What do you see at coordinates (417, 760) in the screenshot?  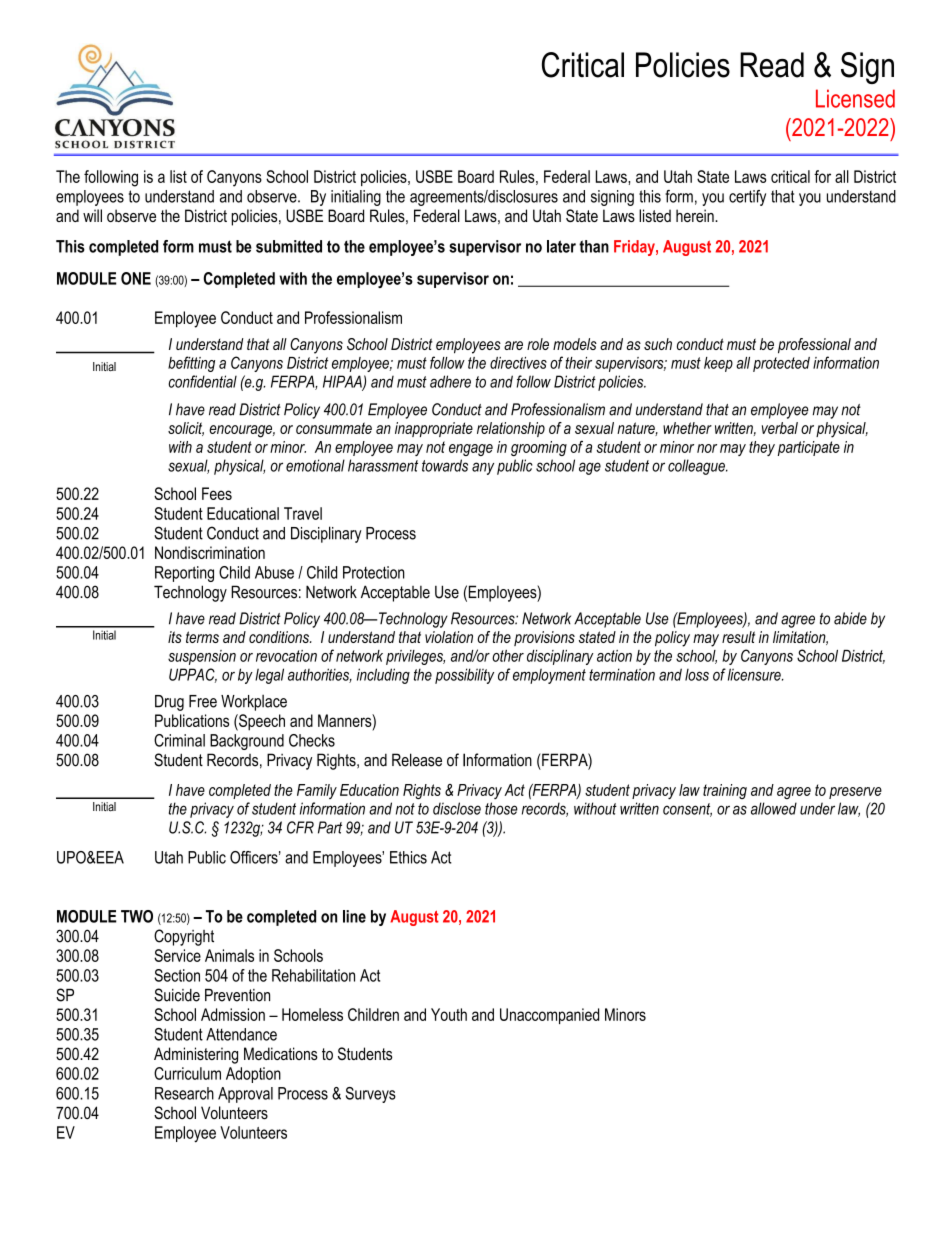 I see `Release` at bounding box center [417, 760].
